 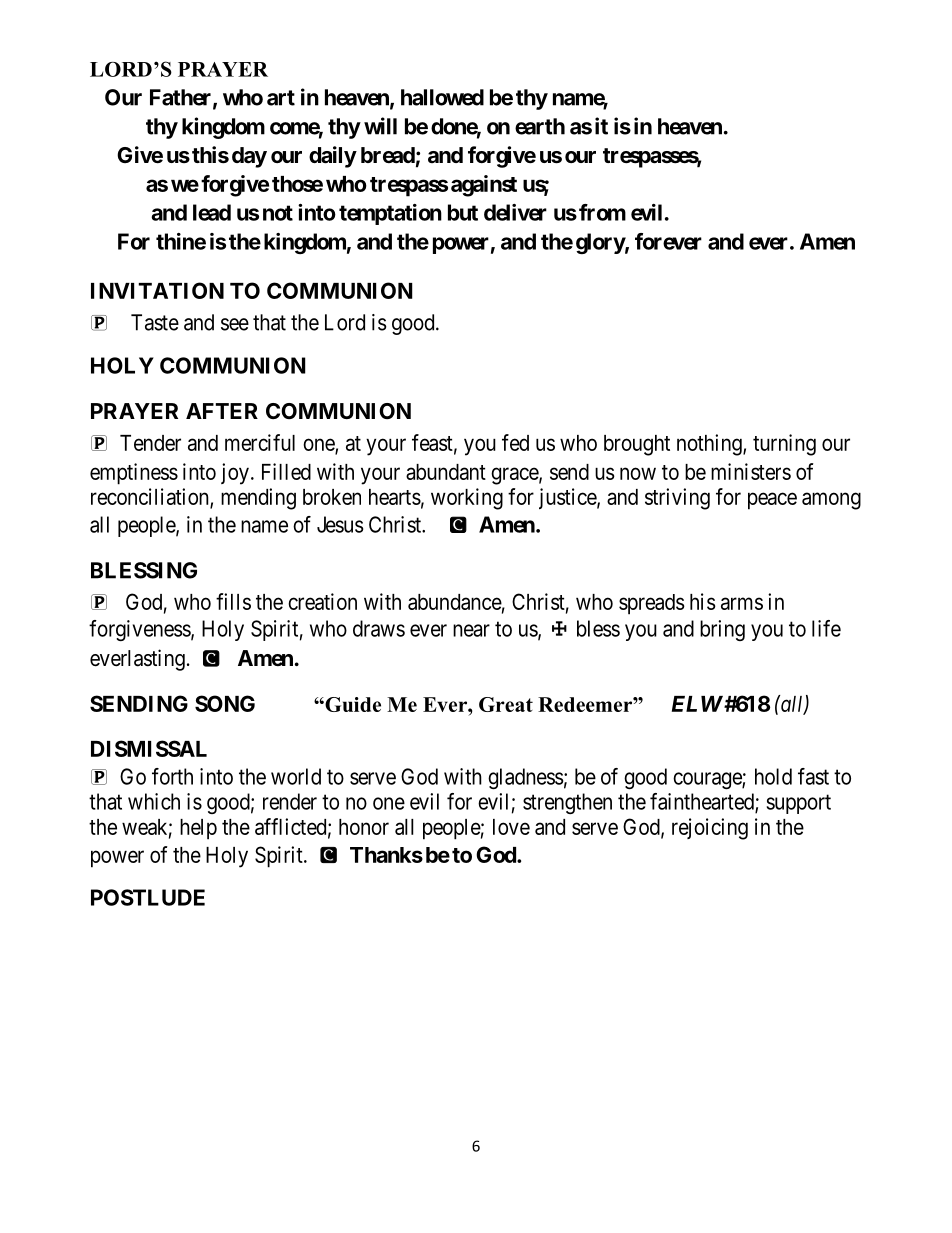 What do you see at coordinates (463, 212) in the screenshot?
I see `but` at bounding box center [463, 212].
